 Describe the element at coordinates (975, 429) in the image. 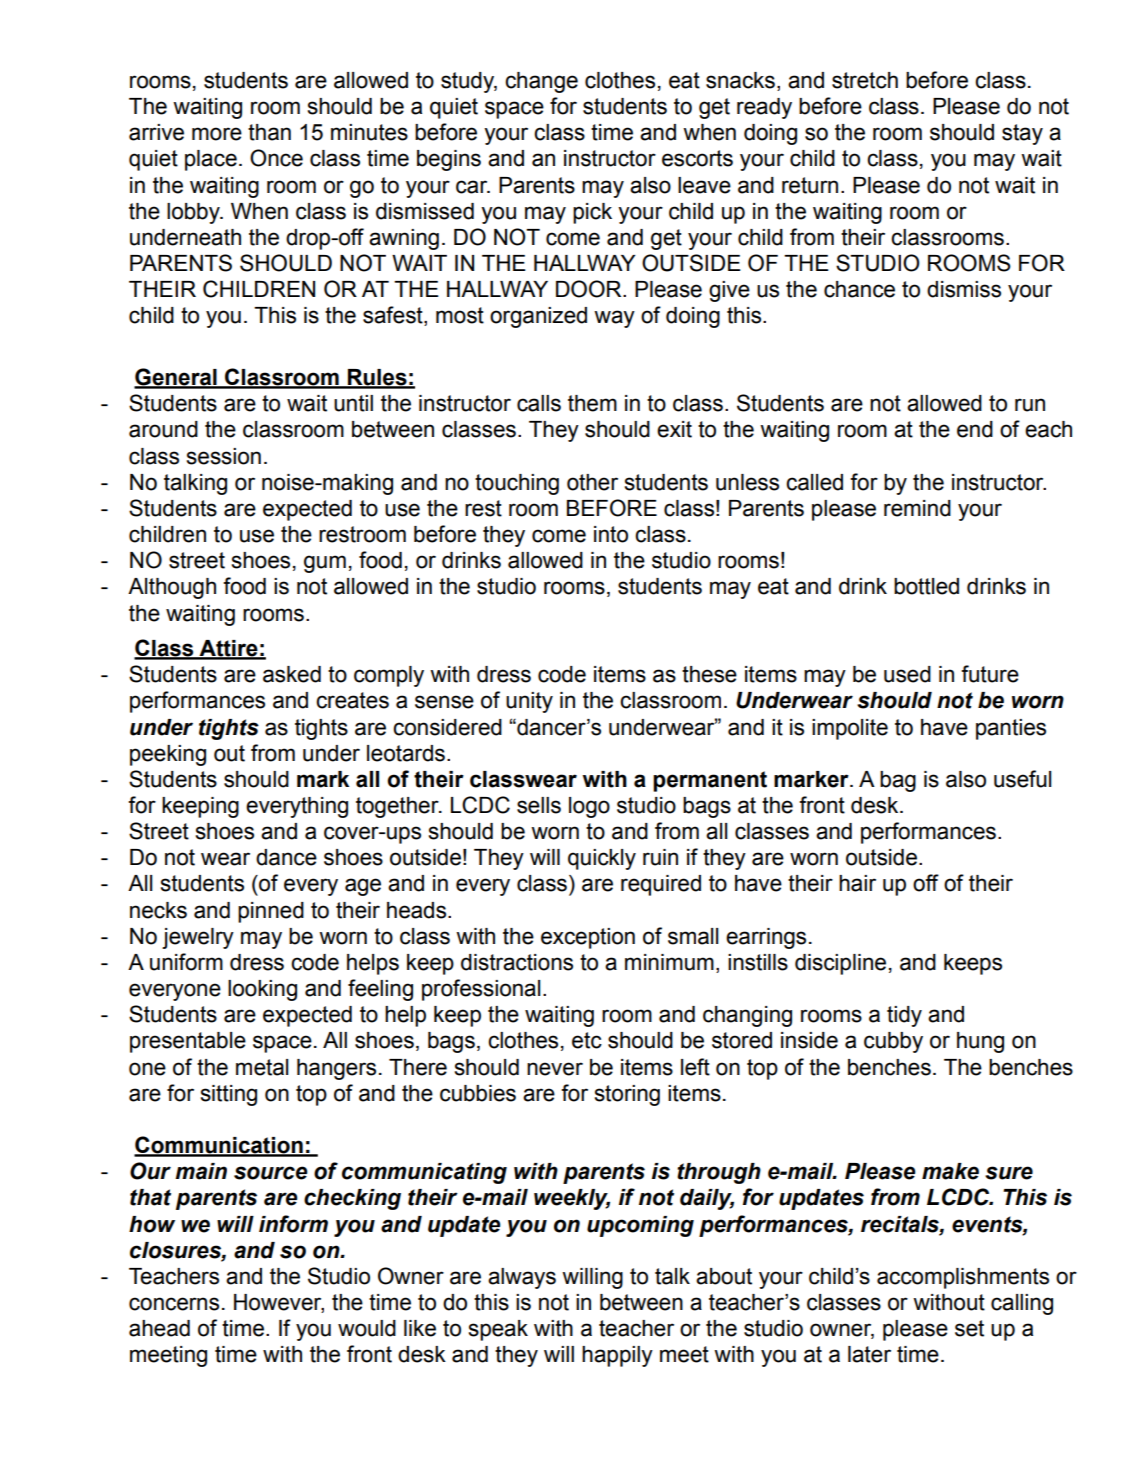

I see `end` at that location.
